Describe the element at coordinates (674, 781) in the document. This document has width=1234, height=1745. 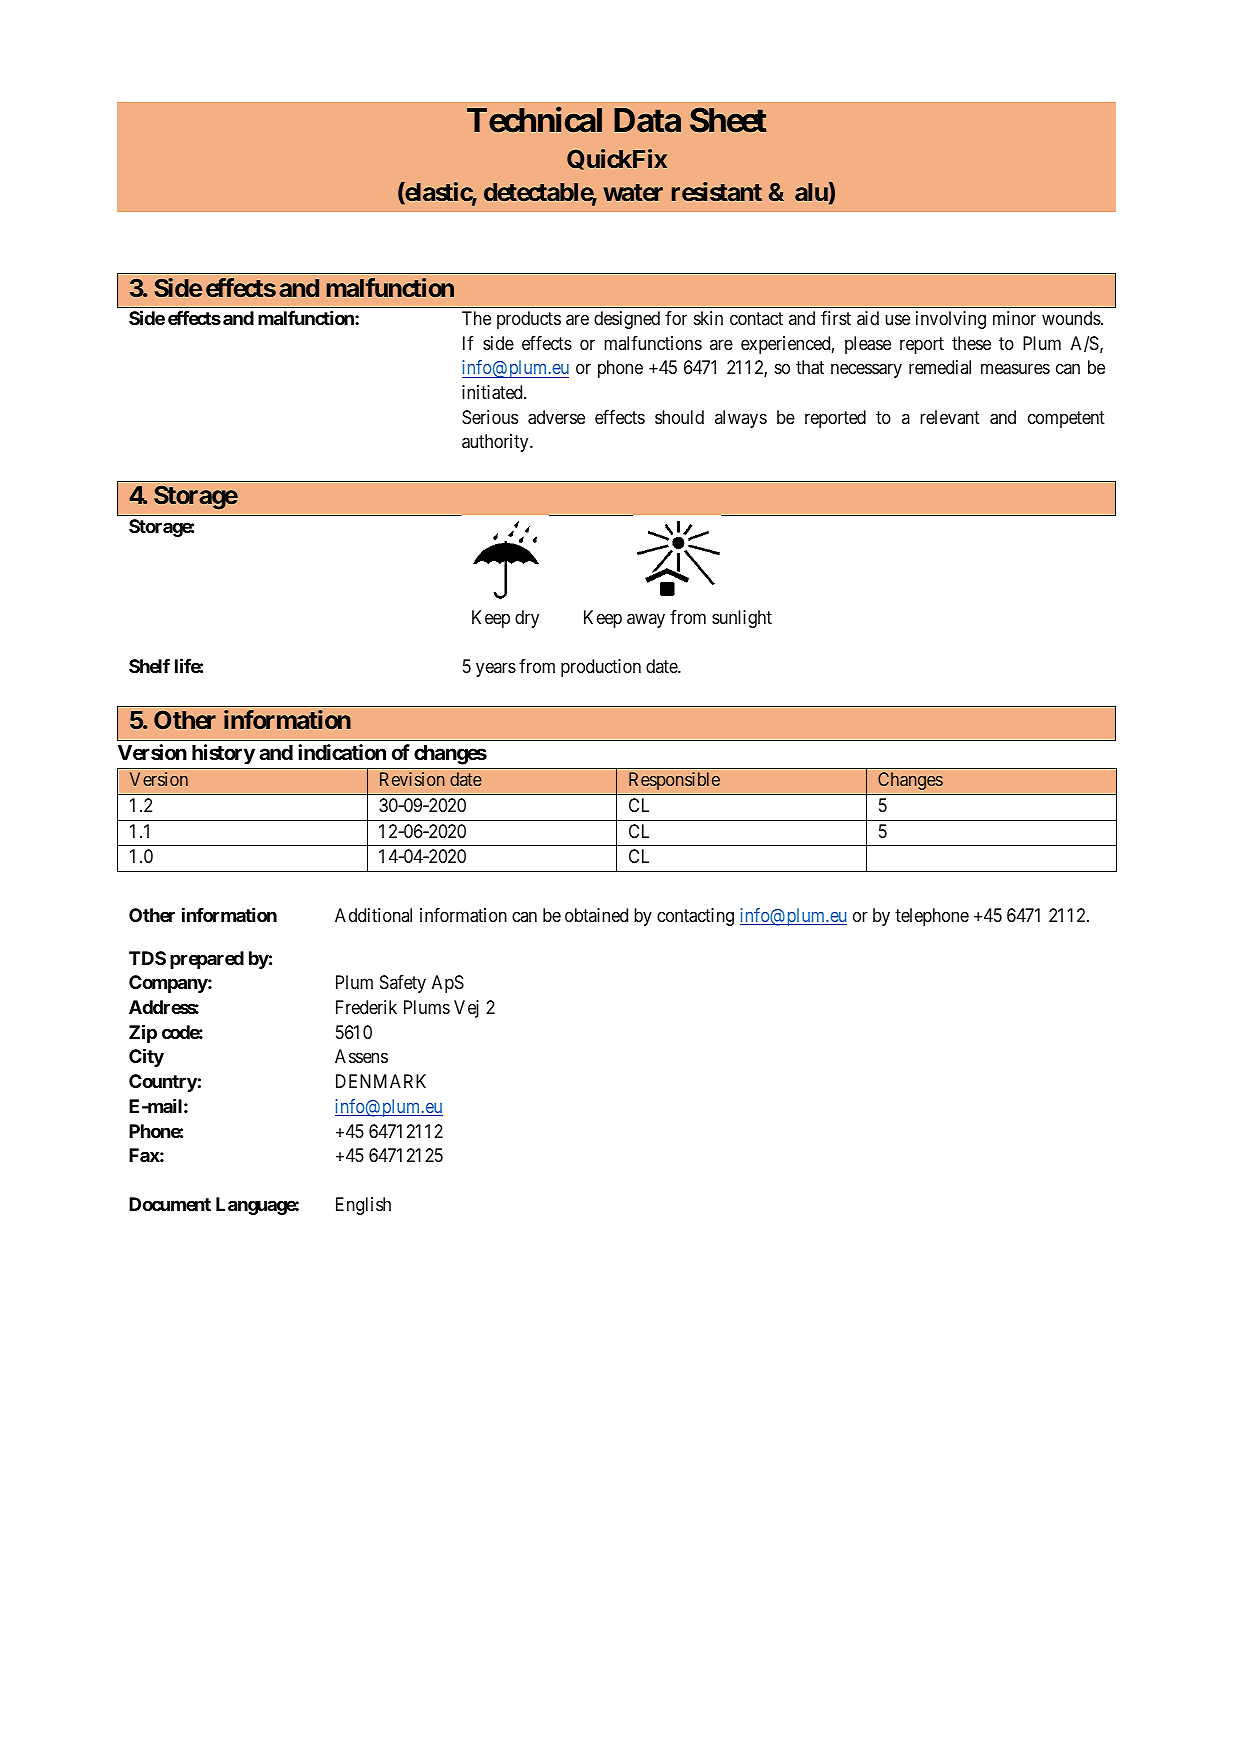
I see `Responsible` at that location.
